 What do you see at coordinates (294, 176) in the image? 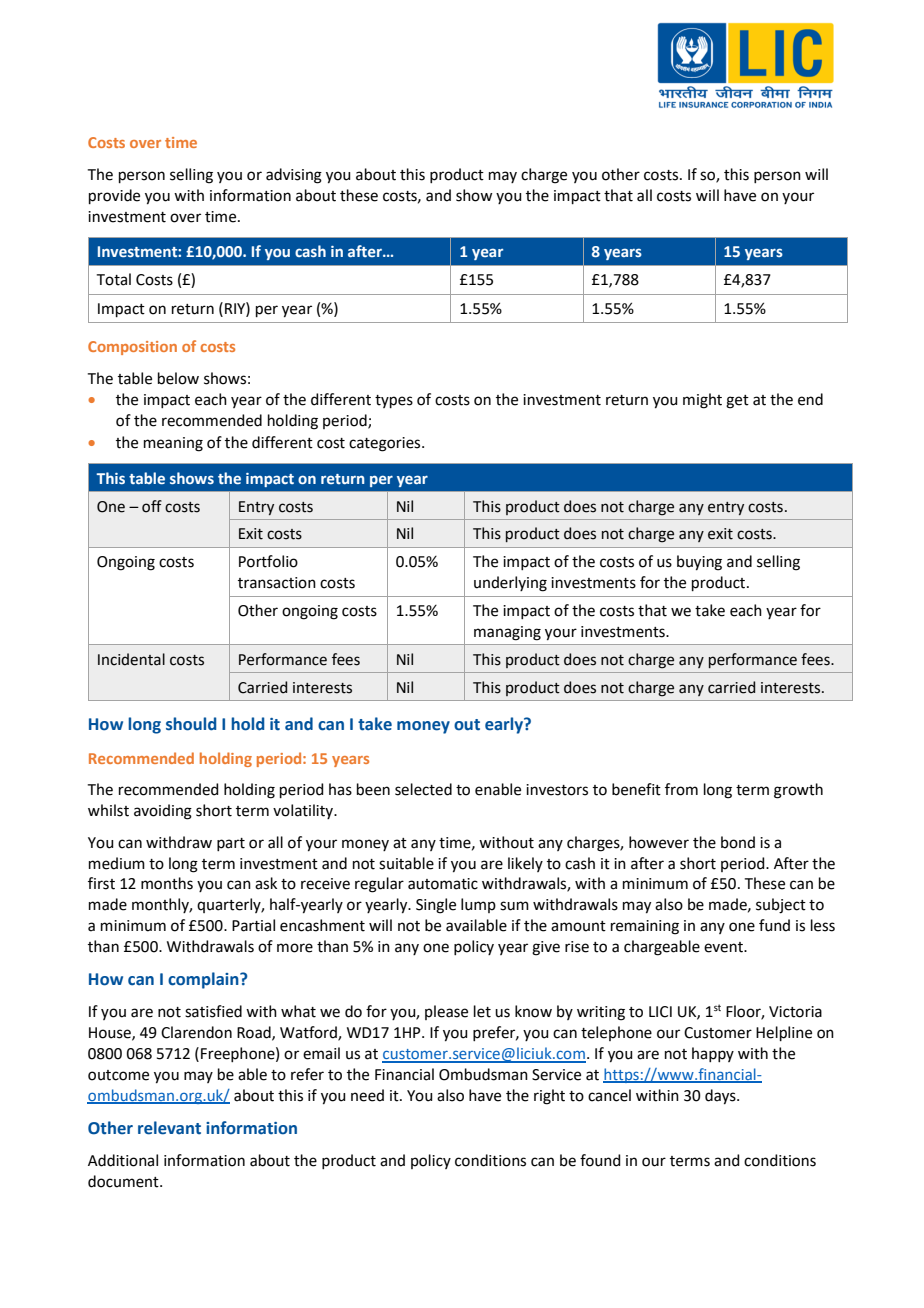
I see `advising` at bounding box center [294, 176].
